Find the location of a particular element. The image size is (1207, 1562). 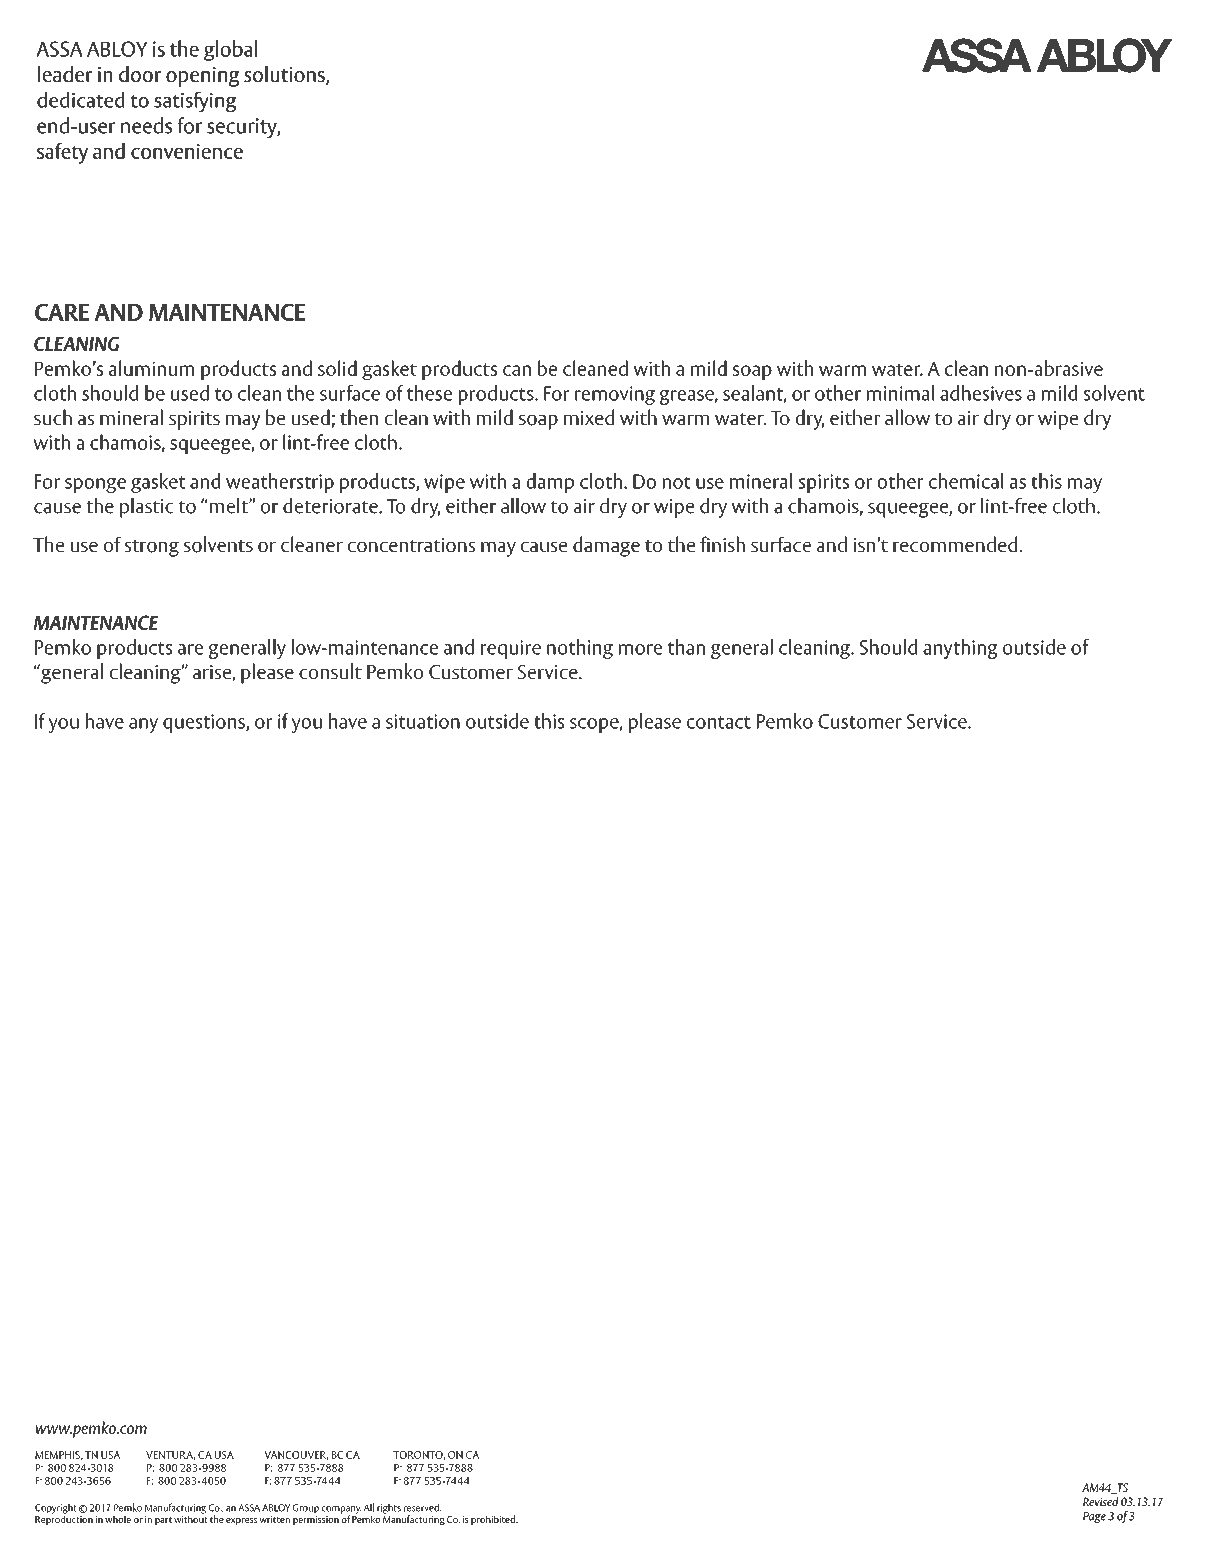

part is located at coordinates (163, 1521).
